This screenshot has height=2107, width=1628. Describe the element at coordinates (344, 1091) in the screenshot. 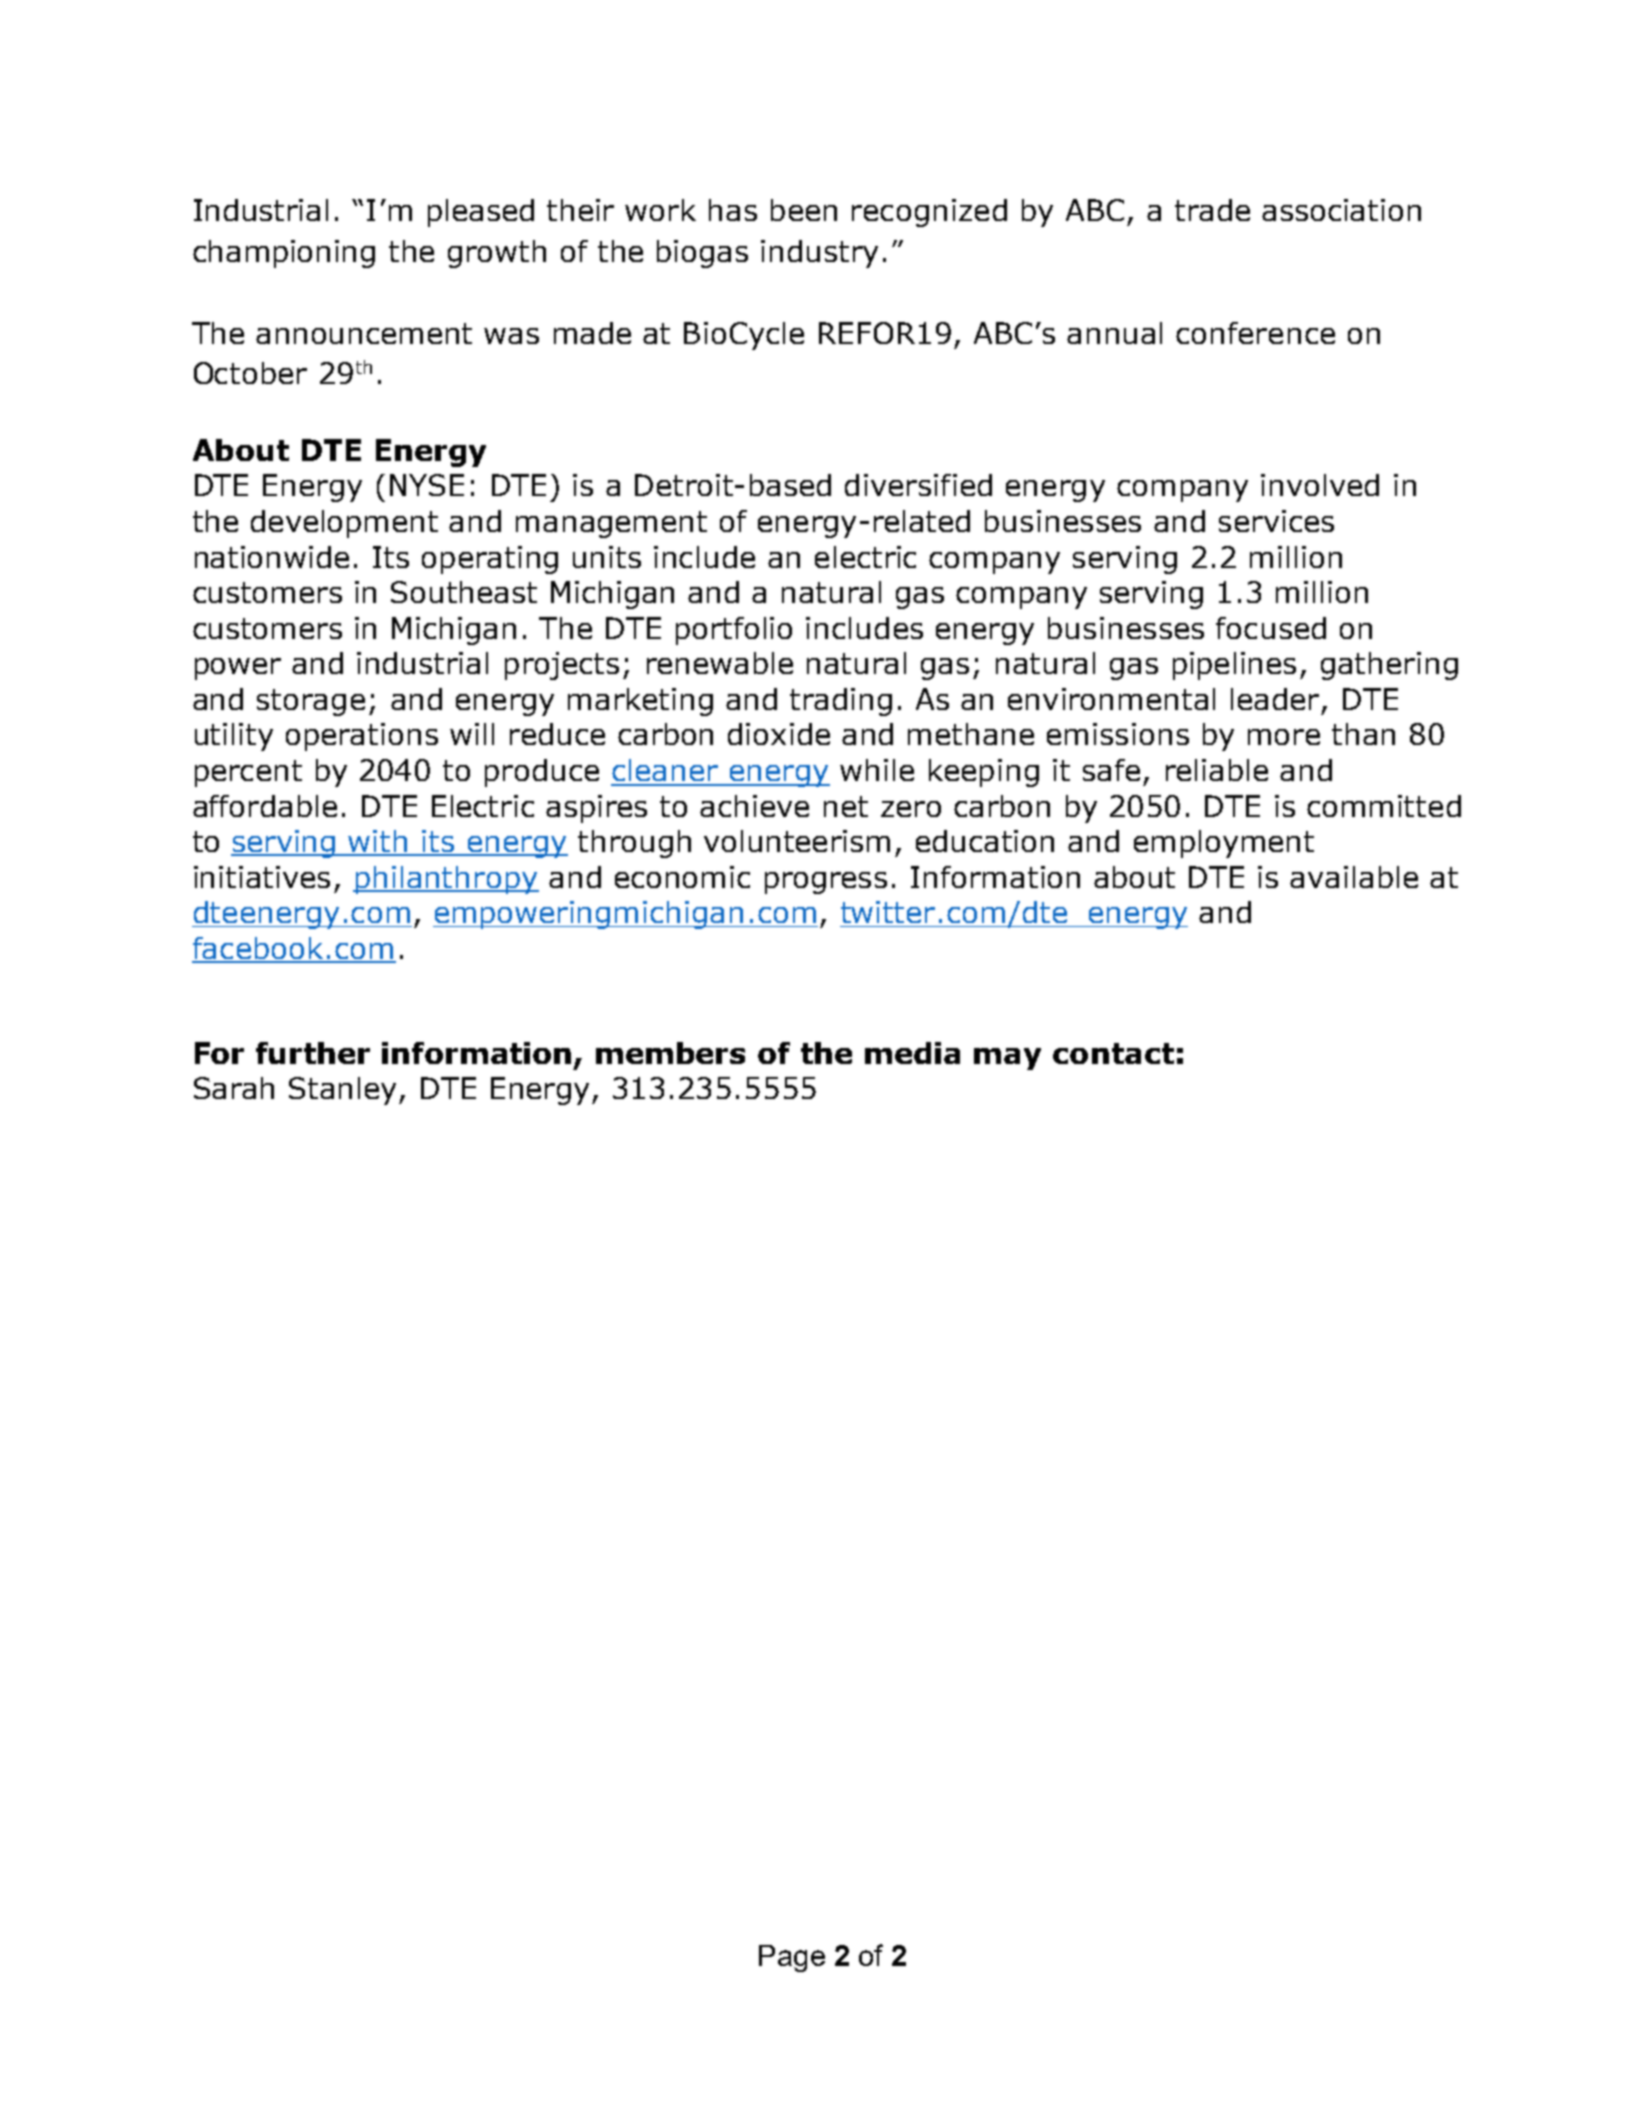

I see `Stanley` at that location.
